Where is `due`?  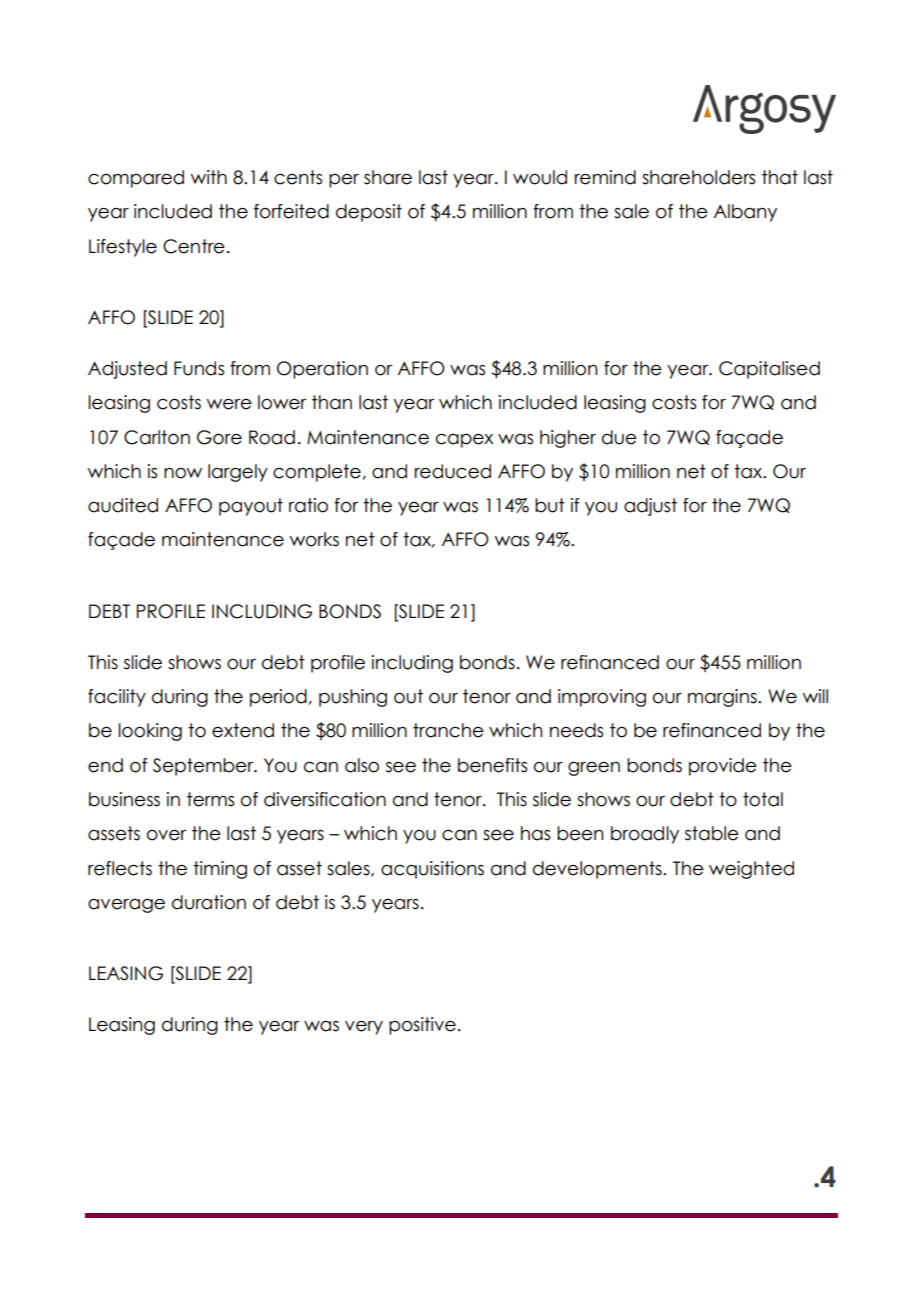 due is located at coordinates (619, 437).
